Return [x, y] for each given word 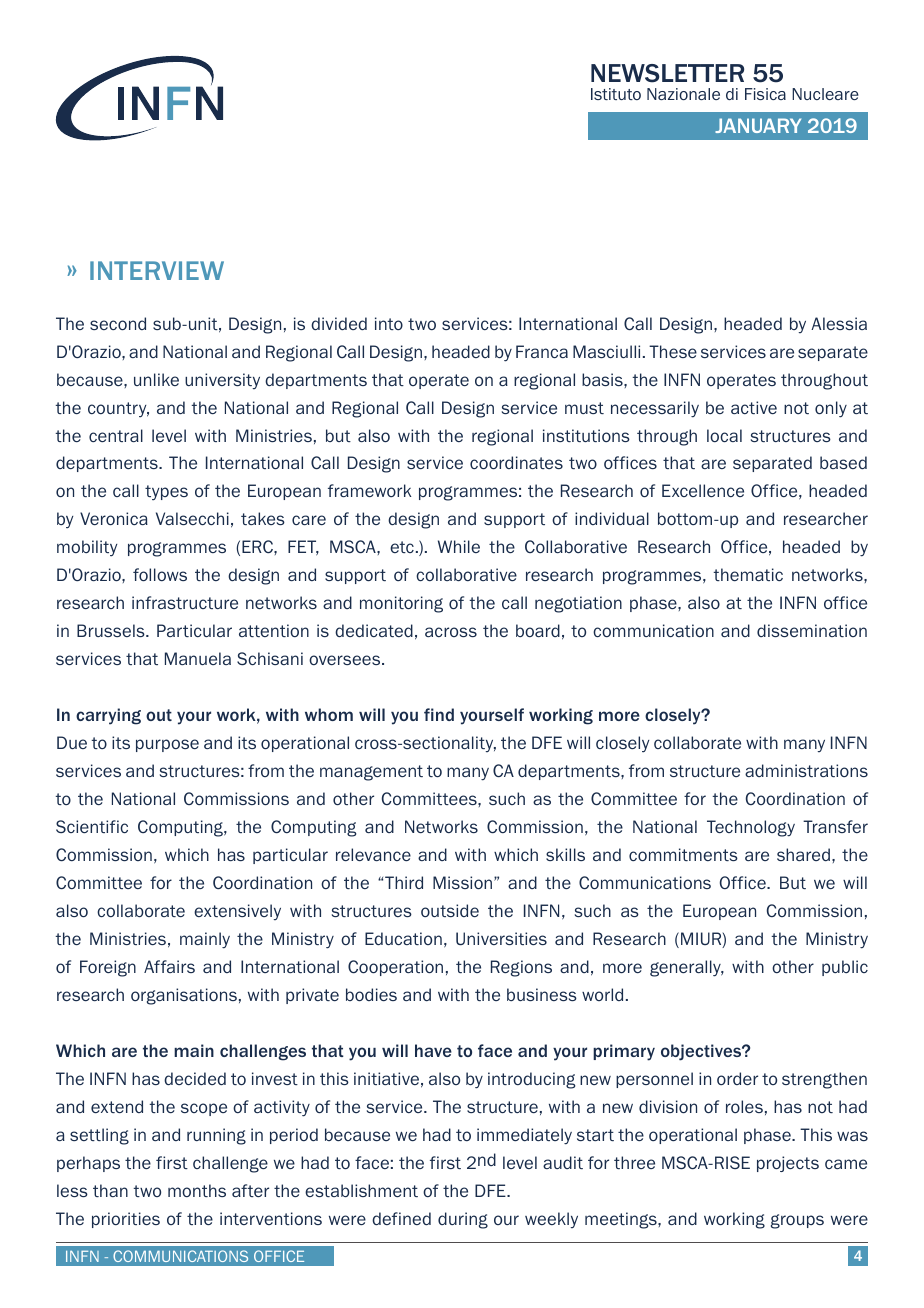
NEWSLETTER [667, 73]
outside [450, 910]
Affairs [169, 966]
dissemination [812, 630]
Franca [542, 351]
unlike [156, 379]
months [197, 1190]
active [754, 407]
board [538, 630]
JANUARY [758, 125]
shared [803, 854]
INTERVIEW [157, 270]
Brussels [112, 630]
